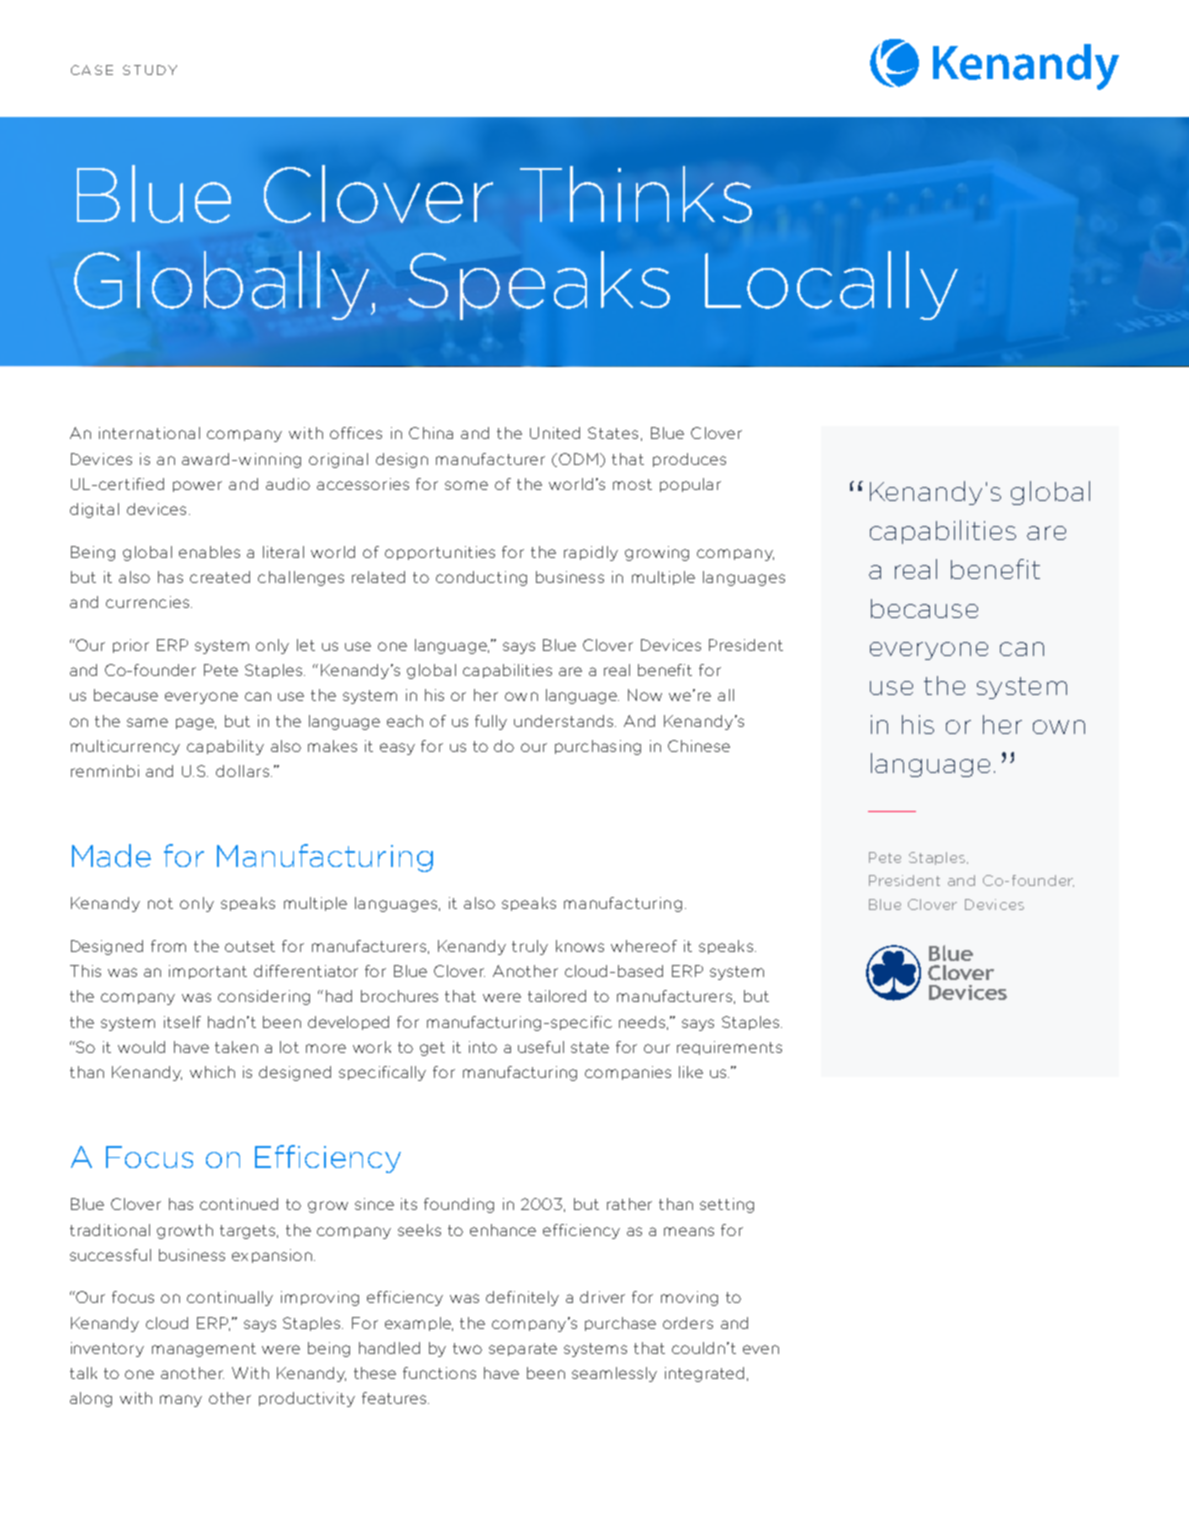 This screenshot has height=1538, width=1189. I want to click on power, so click(197, 486).
